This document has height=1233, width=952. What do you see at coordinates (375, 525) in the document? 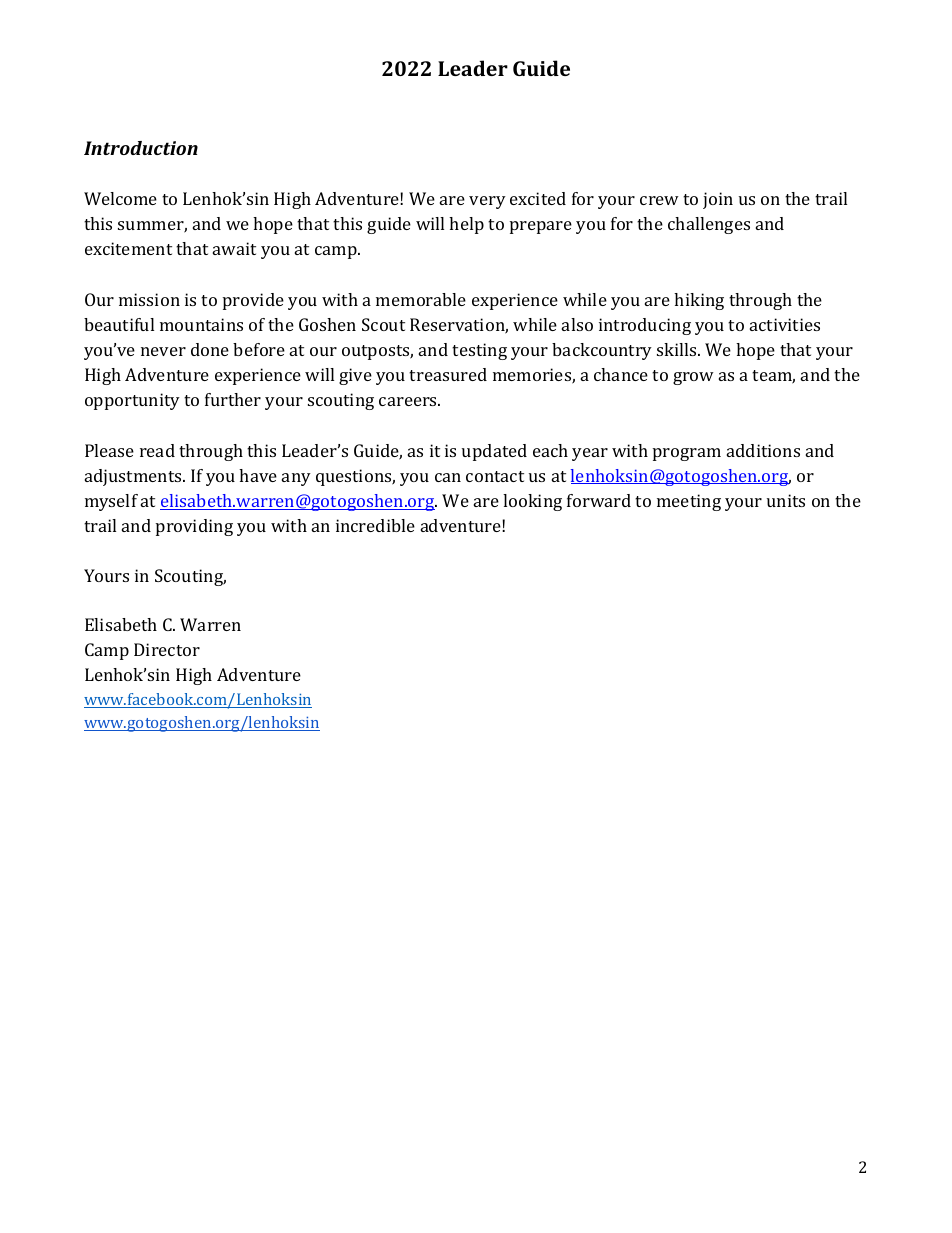
I see `incredible` at bounding box center [375, 525].
